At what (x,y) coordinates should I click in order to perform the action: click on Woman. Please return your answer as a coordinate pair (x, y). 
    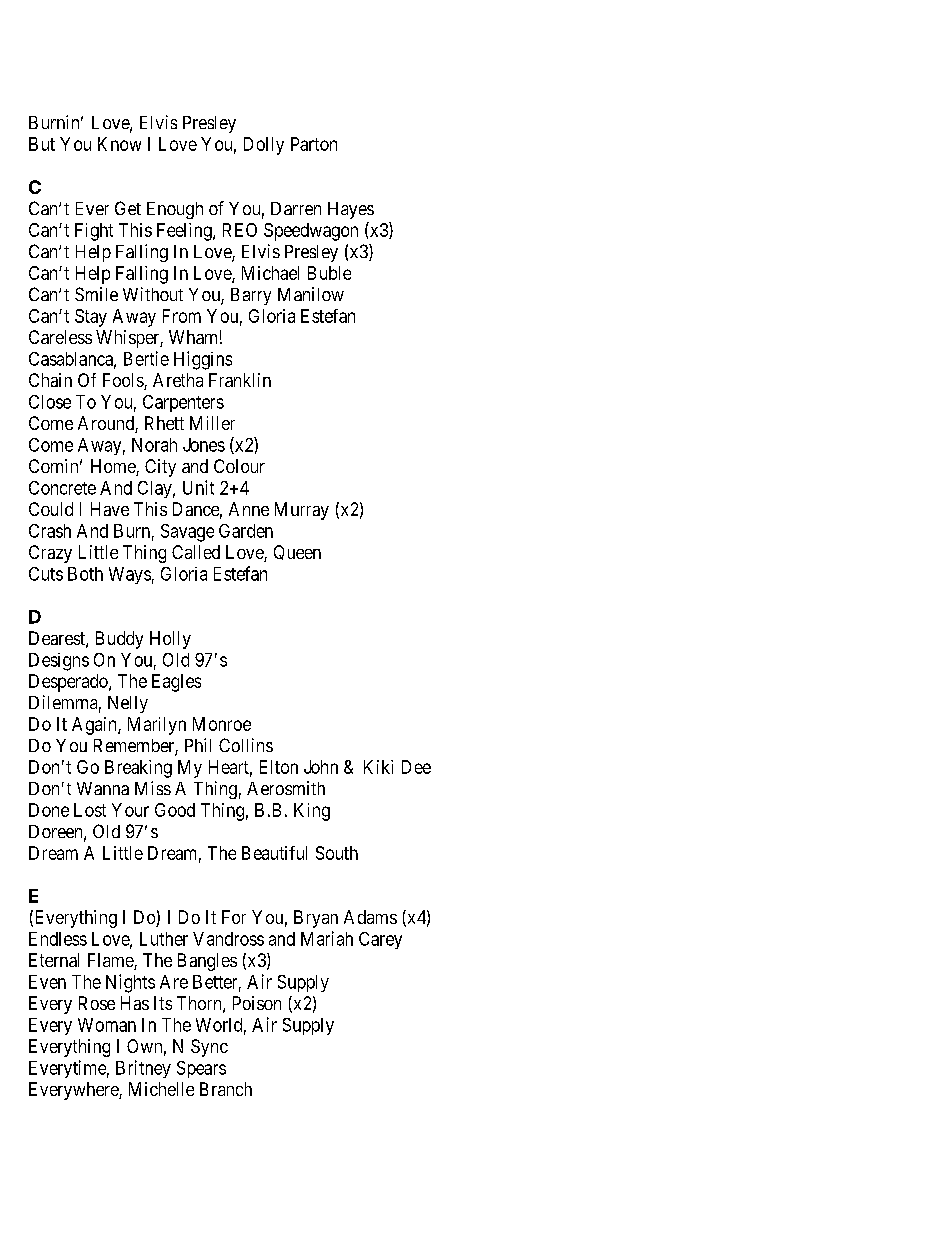
    Looking at the image, I should click on (107, 1025).
